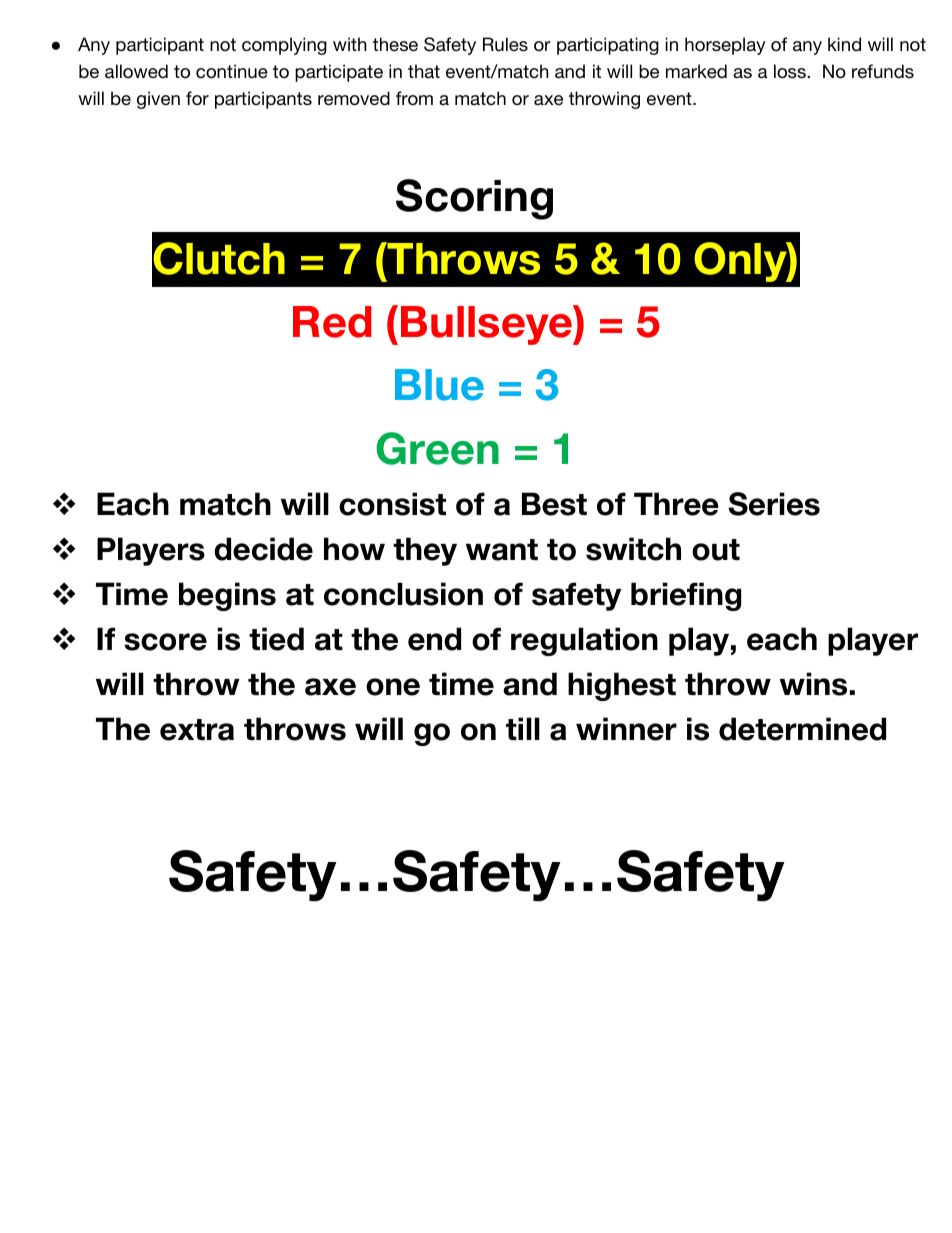 The width and height of the screenshot is (952, 1233). Describe the element at coordinates (554, 504) in the screenshot. I see `Best` at that location.
